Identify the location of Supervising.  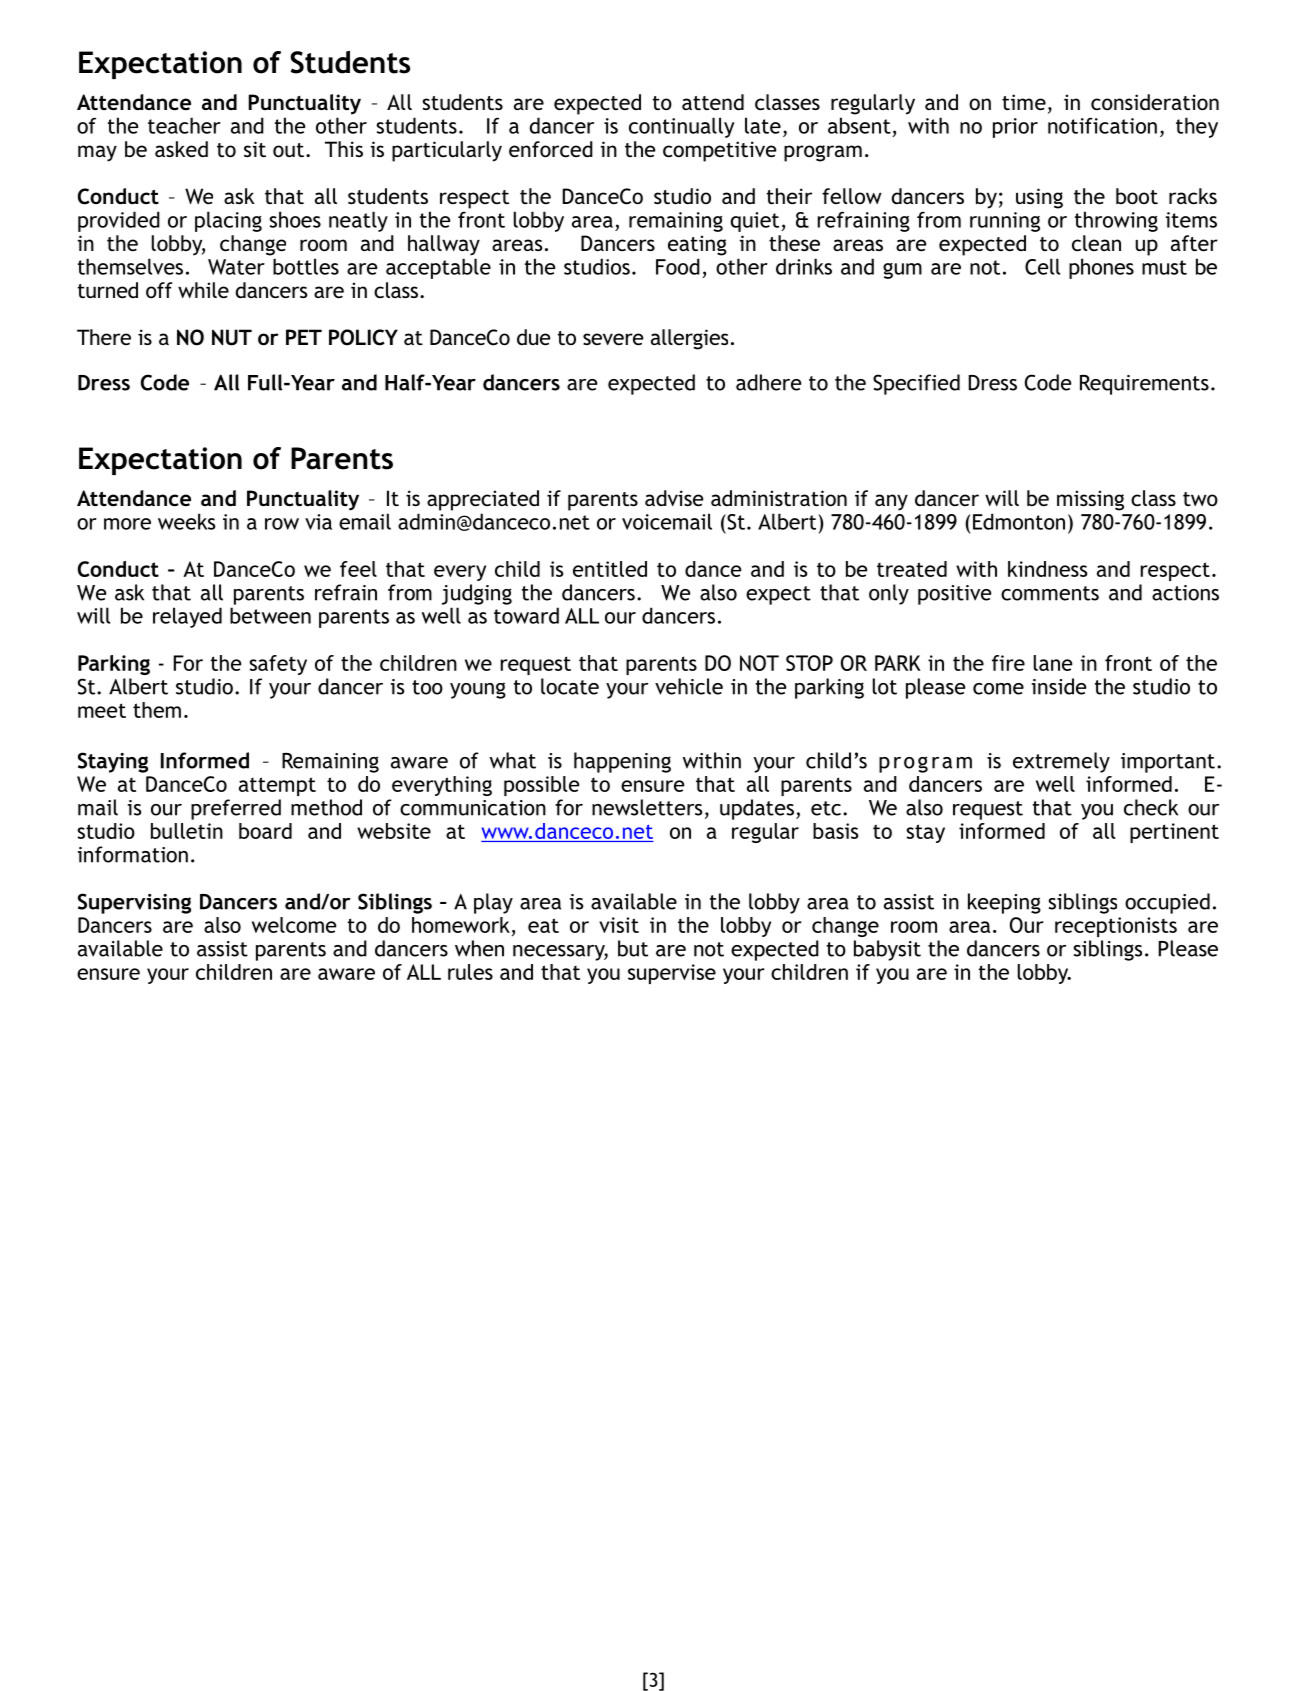
(134, 903).
